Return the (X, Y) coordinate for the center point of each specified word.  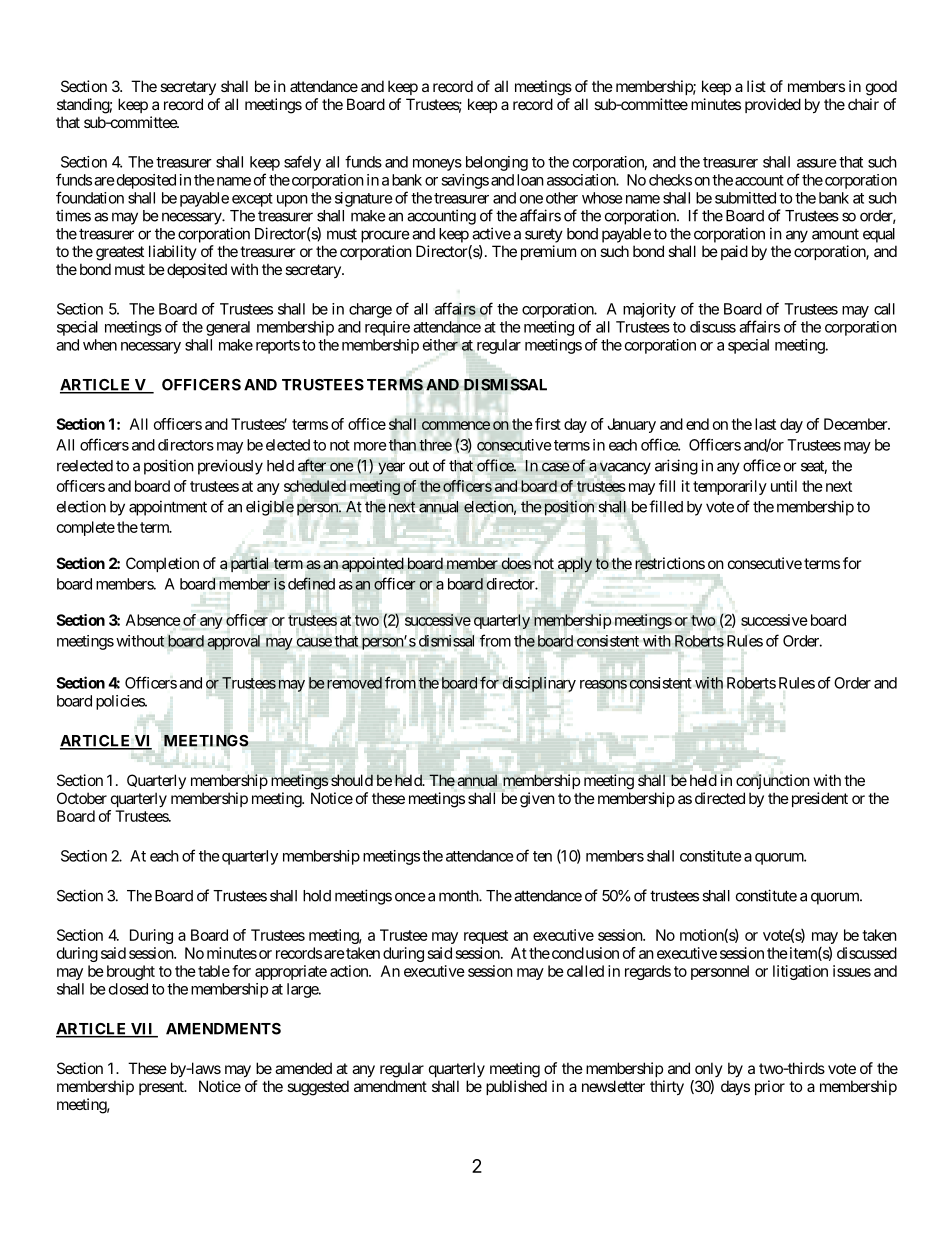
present (162, 1088)
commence (456, 425)
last (765, 424)
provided (773, 105)
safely (302, 163)
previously (230, 467)
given (537, 800)
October (82, 798)
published (516, 1087)
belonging (497, 163)
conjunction (773, 781)
